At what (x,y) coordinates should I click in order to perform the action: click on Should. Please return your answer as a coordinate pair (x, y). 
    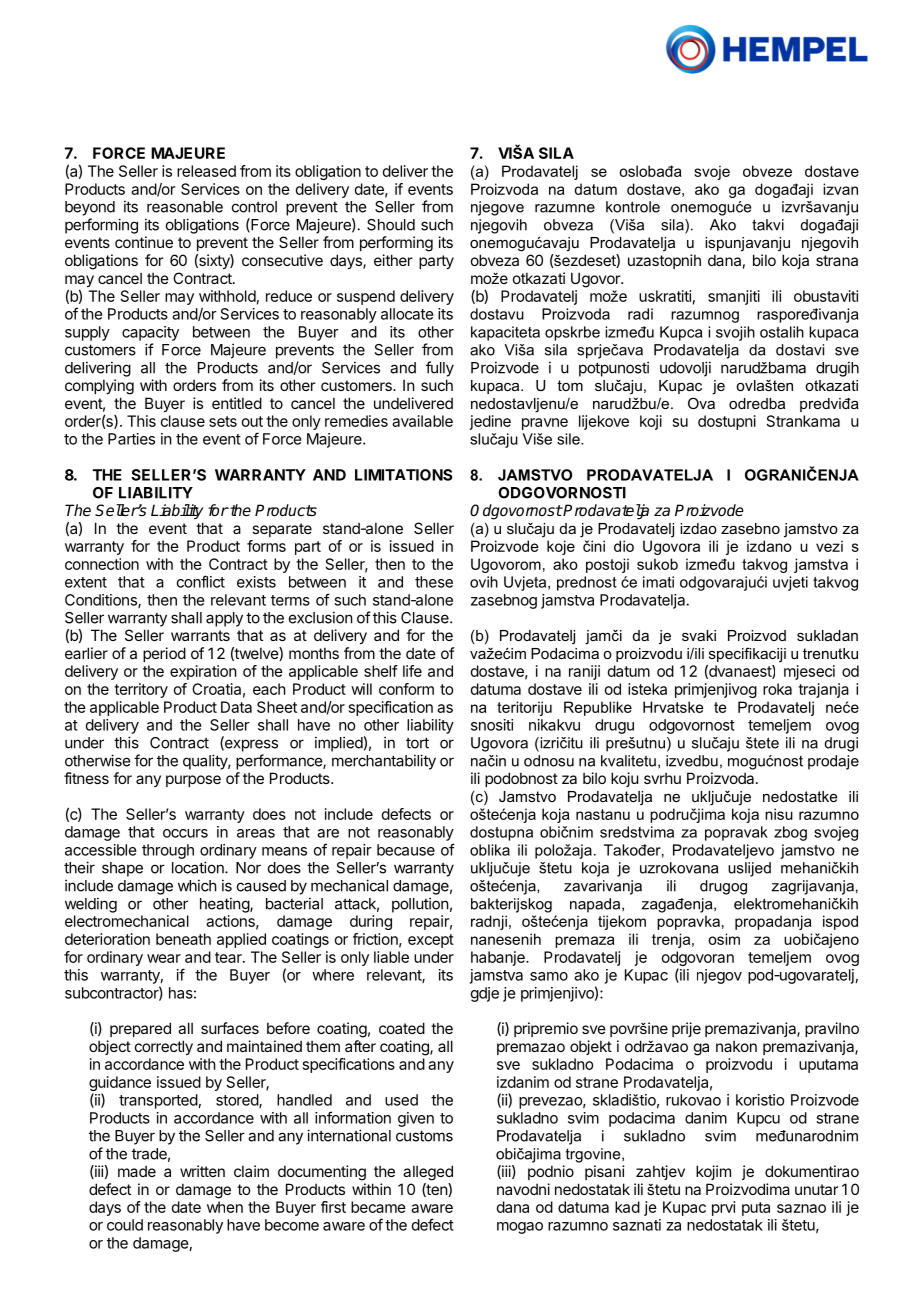
    Looking at the image, I should click on (391, 225).
